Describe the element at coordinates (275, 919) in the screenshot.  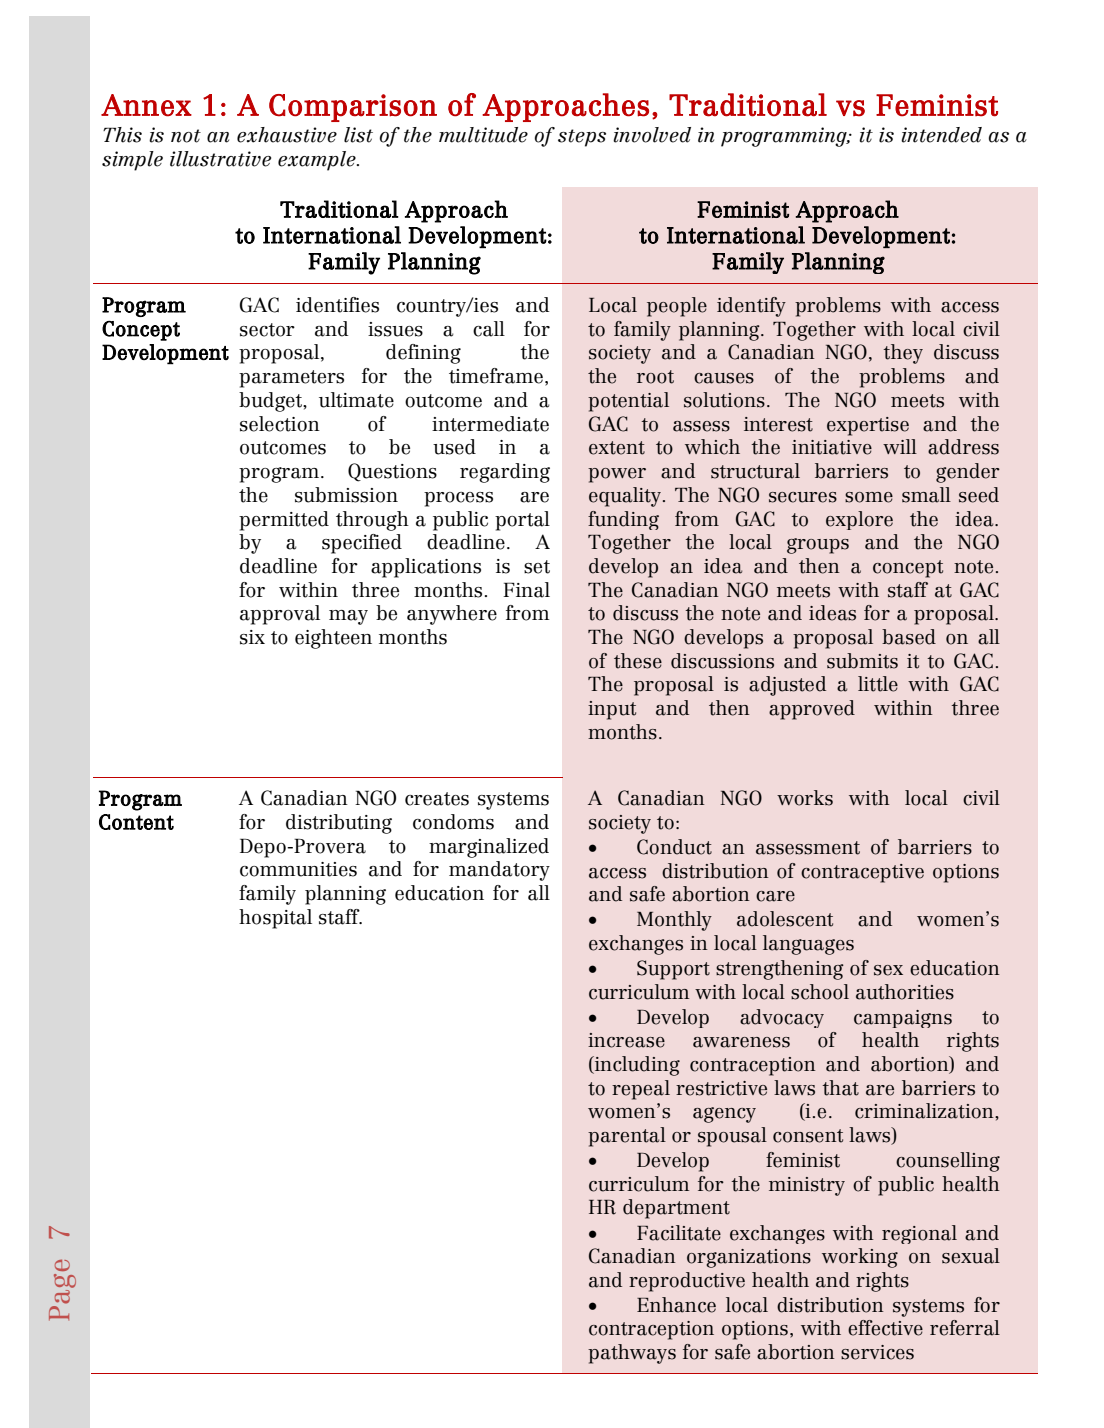
I see `hospital` at that location.
